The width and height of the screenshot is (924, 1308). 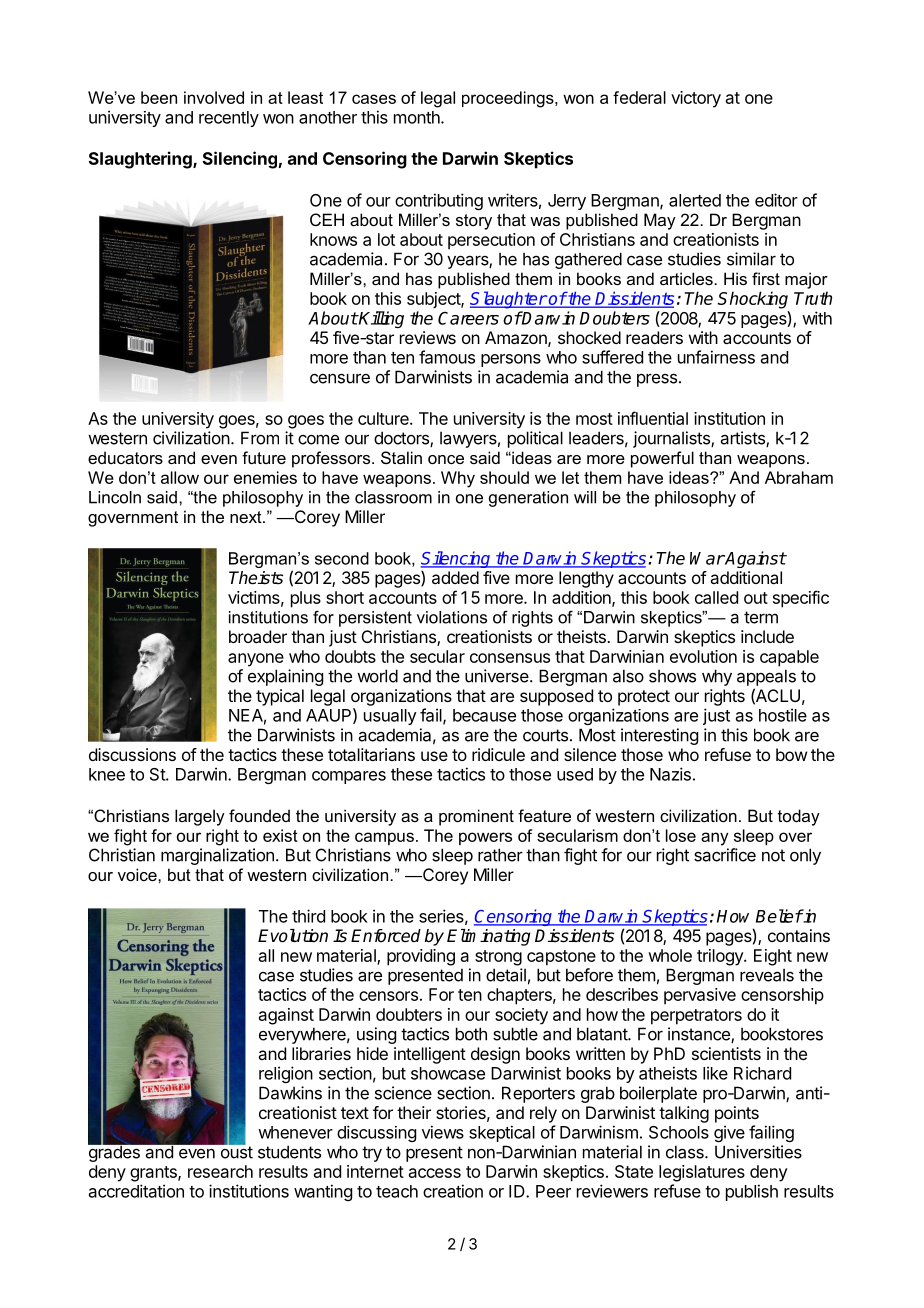 What do you see at coordinates (418, 117) in the screenshot?
I see `month` at bounding box center [418, 117].
